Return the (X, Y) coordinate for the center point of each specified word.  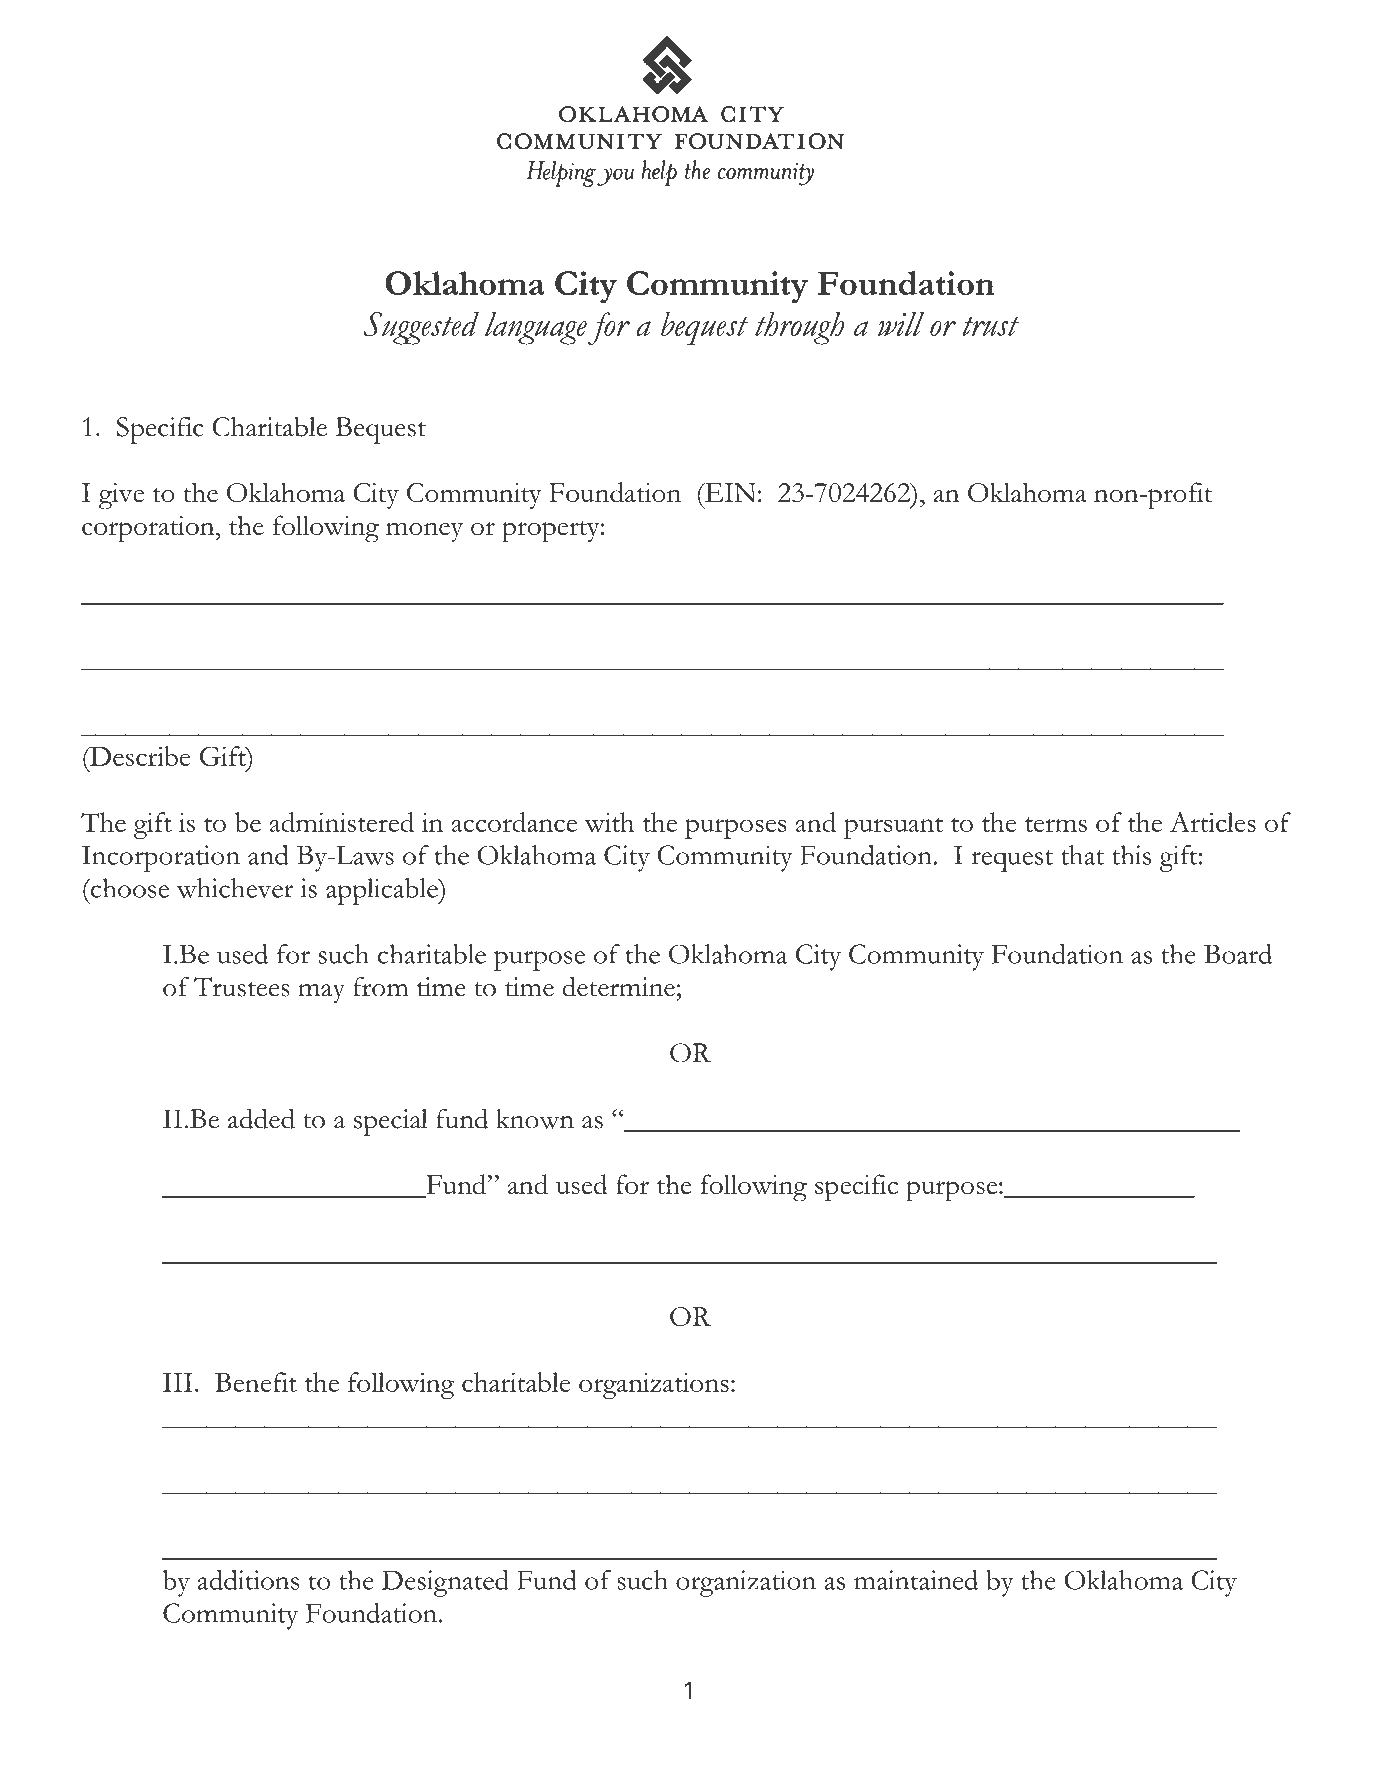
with (609, 822)
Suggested (421, 328)
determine (618, 986)
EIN (729, 493)
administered (342, 822)
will (901, 324)
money (424, 532)
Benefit (256, 1382)
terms (1056, 824)
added (261, 1118)
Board (1238, 954)
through (799, 328)
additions (248, 1580)
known (535, 1119)
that (1082, 855)
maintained (916, 1580)
